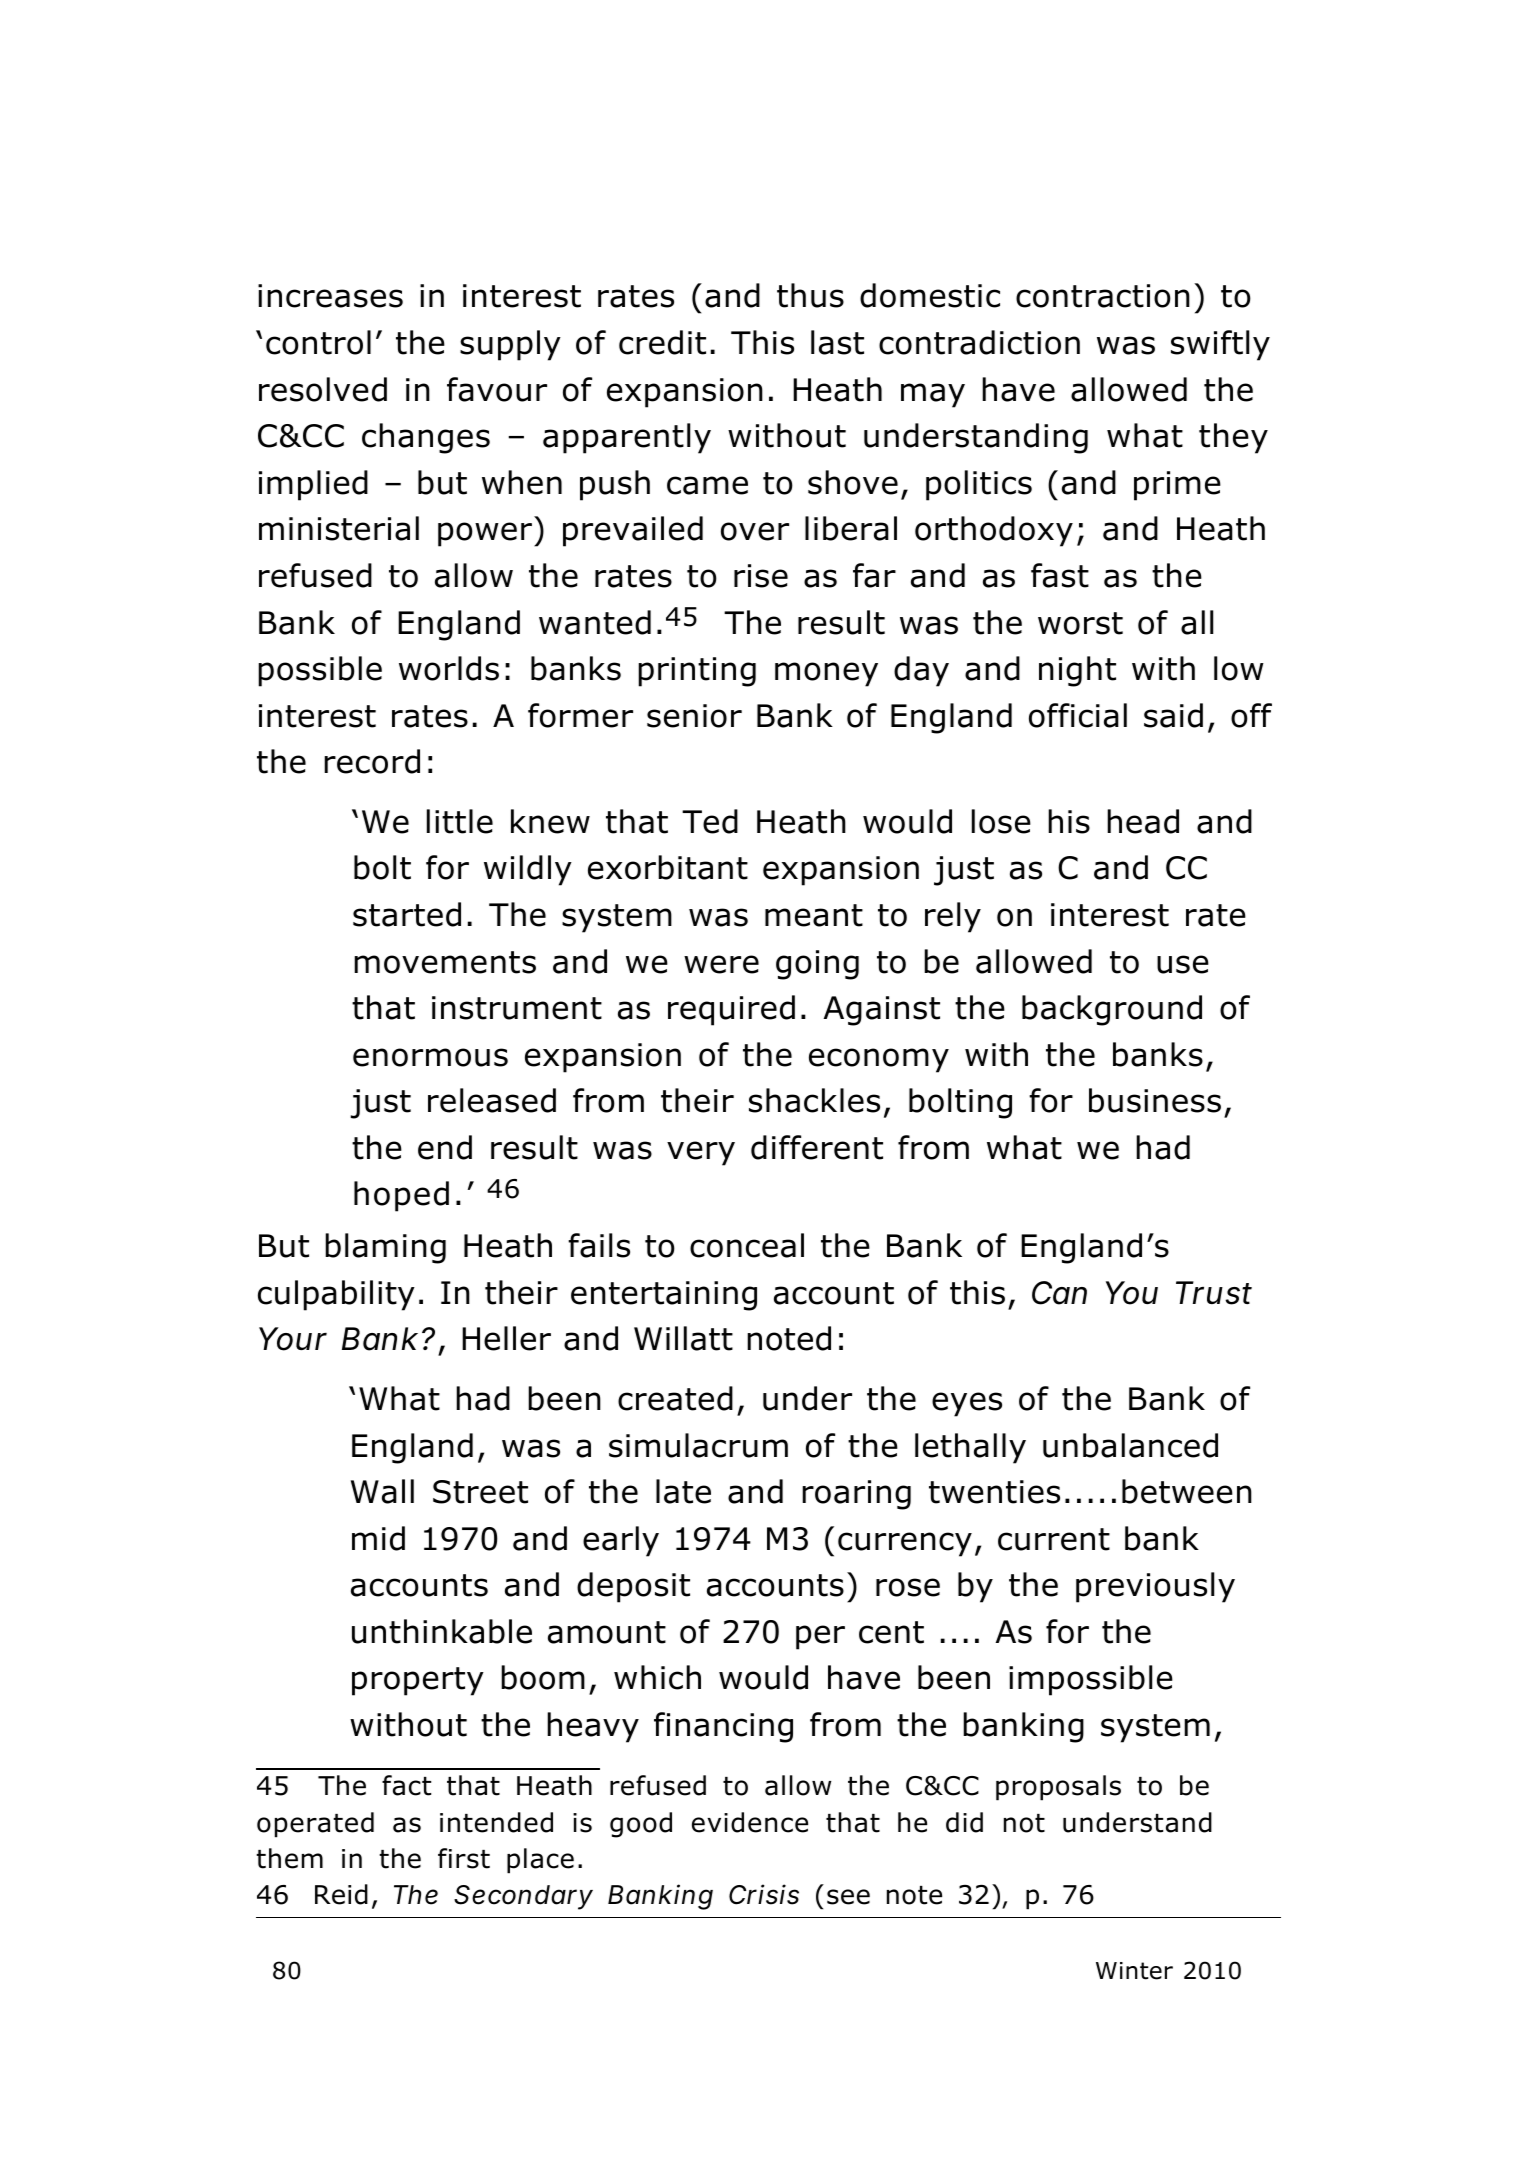 This image has height=2179, width=1540. What do you see at coordinates (810, 295) in the image?
I see `thus` at bounding box center [810, 295].
